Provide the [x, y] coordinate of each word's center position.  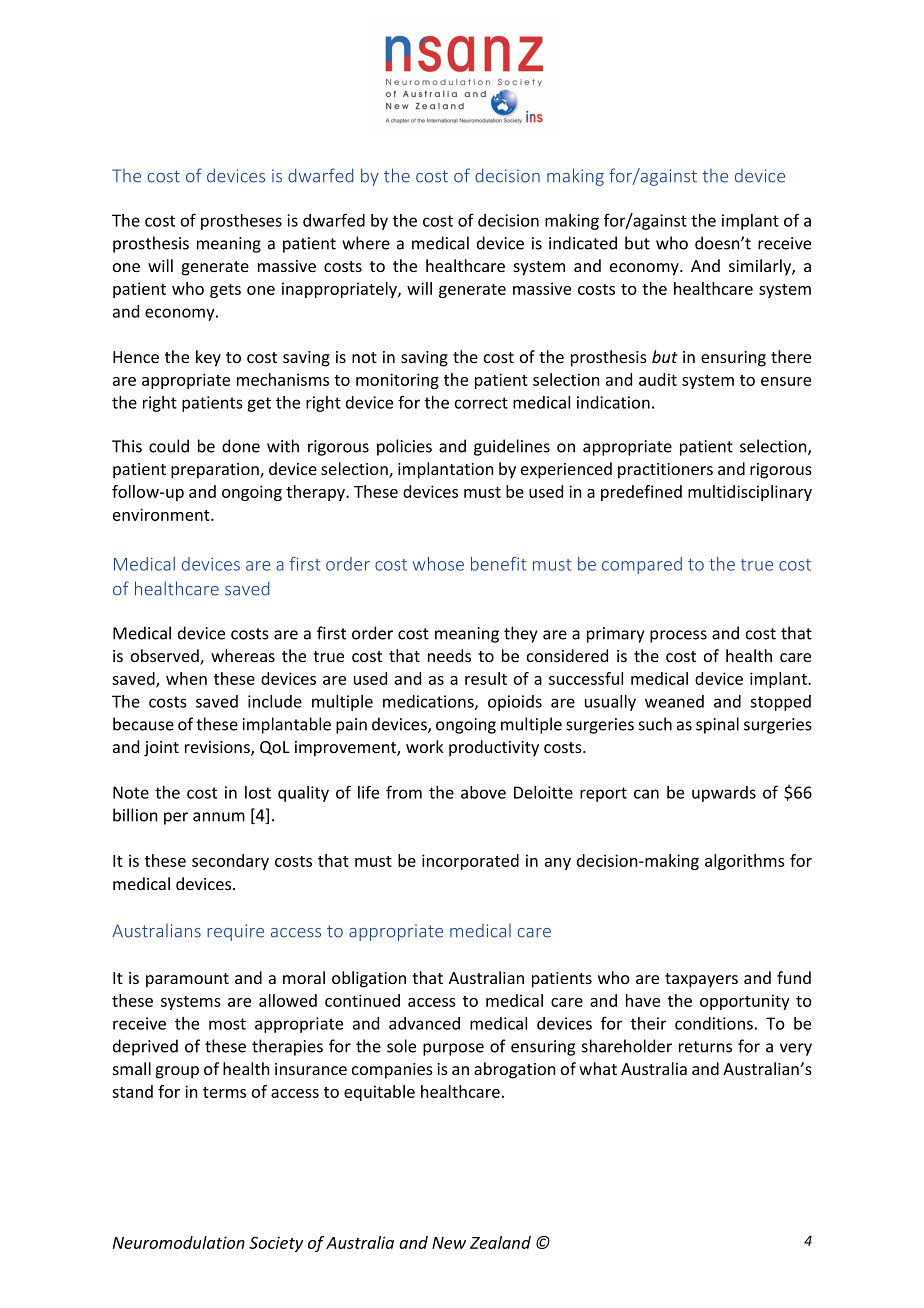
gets [225, 291]
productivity [494, 748]
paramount [187, 980]
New [449, 1243]
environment [162, 514]
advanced [424, 1023]
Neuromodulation [179, 1242]
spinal [717, 725]
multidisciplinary [750, 493]
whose [438, 564]
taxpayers [701, 980]
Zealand [500, 1242]
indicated [583, 243]
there [791, 356]
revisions [218, 748]
